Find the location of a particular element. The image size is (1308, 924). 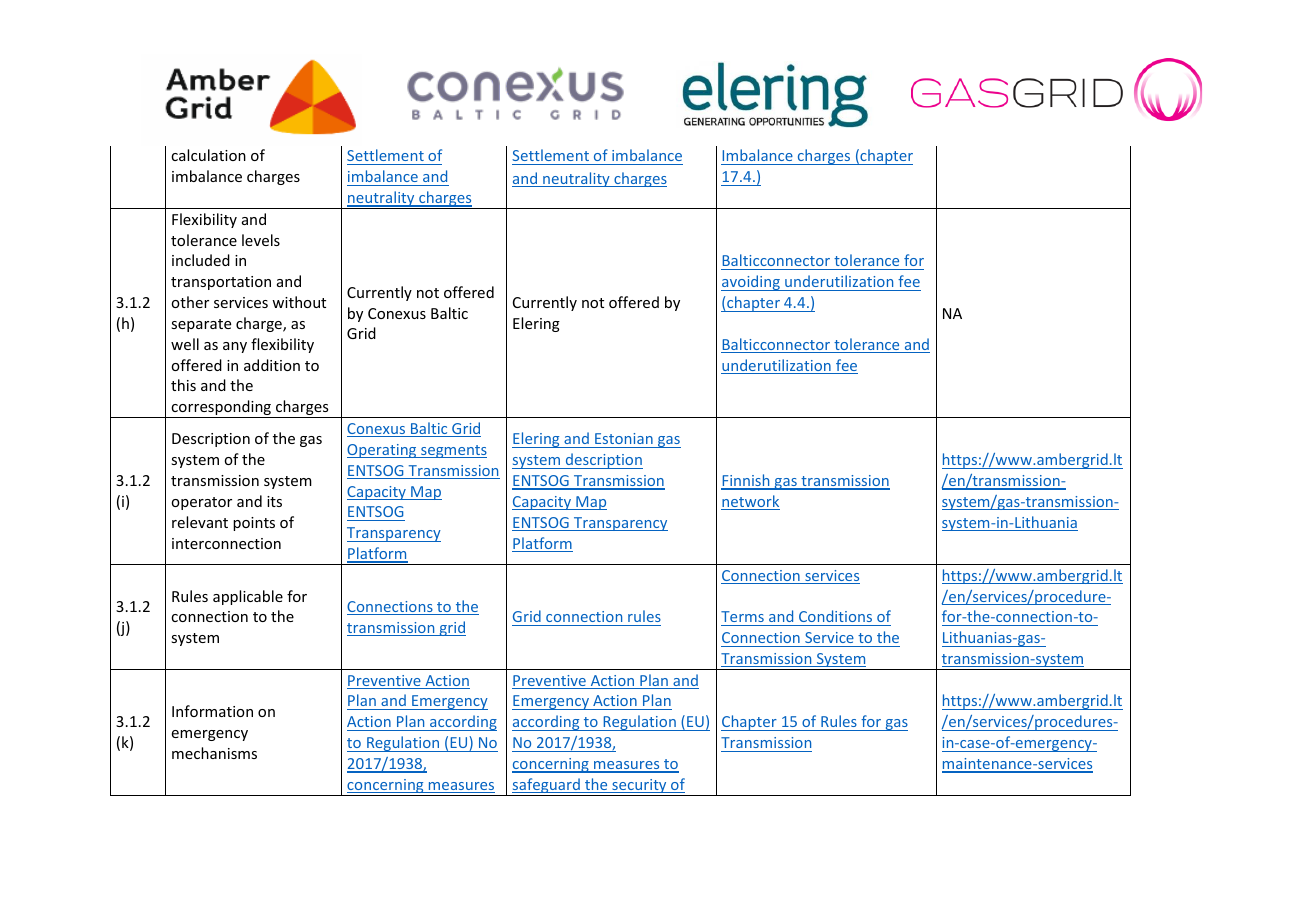

Estonian is located at coordinates (624, 438).
